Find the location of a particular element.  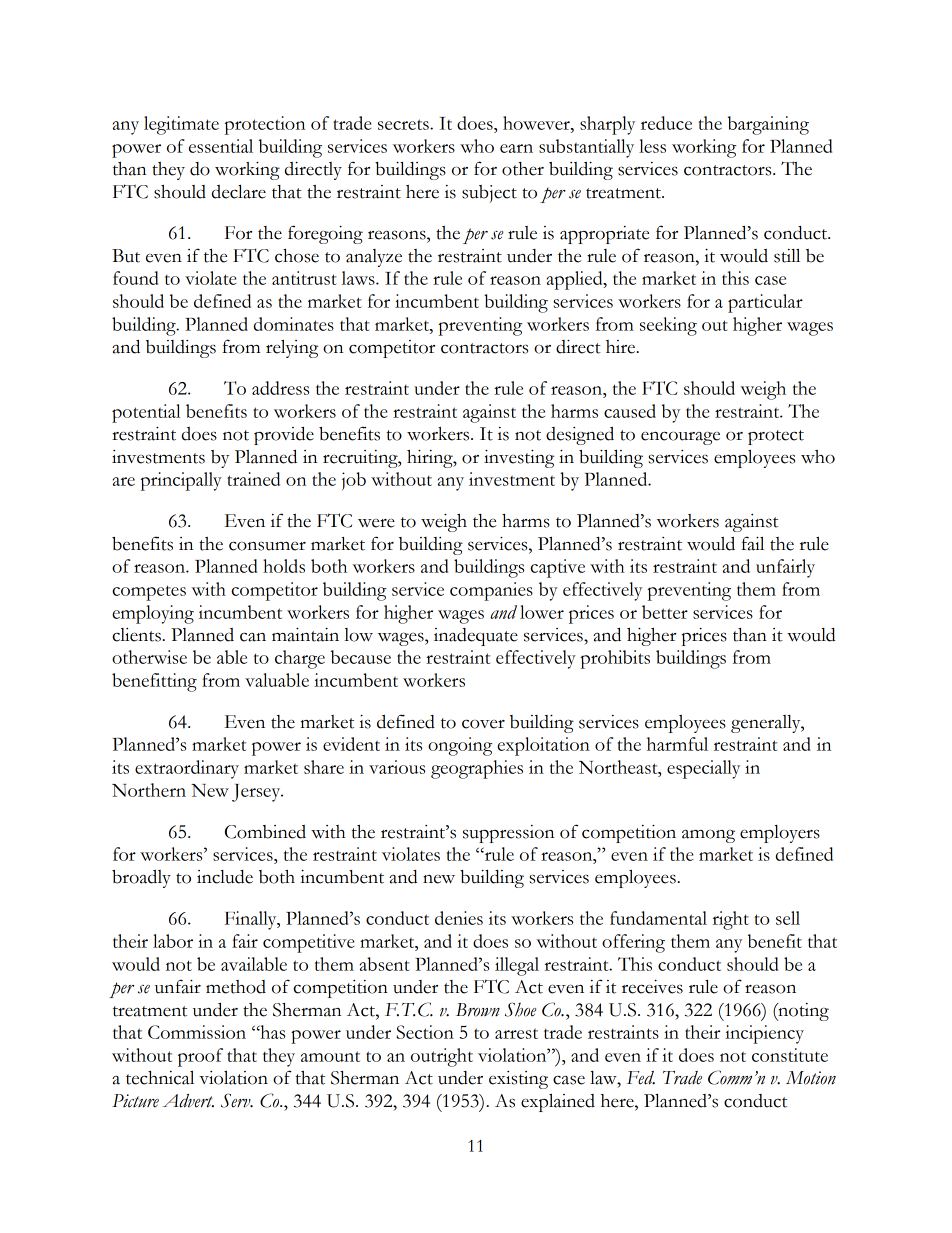

bargaining is located at coordinates (768, 125).
